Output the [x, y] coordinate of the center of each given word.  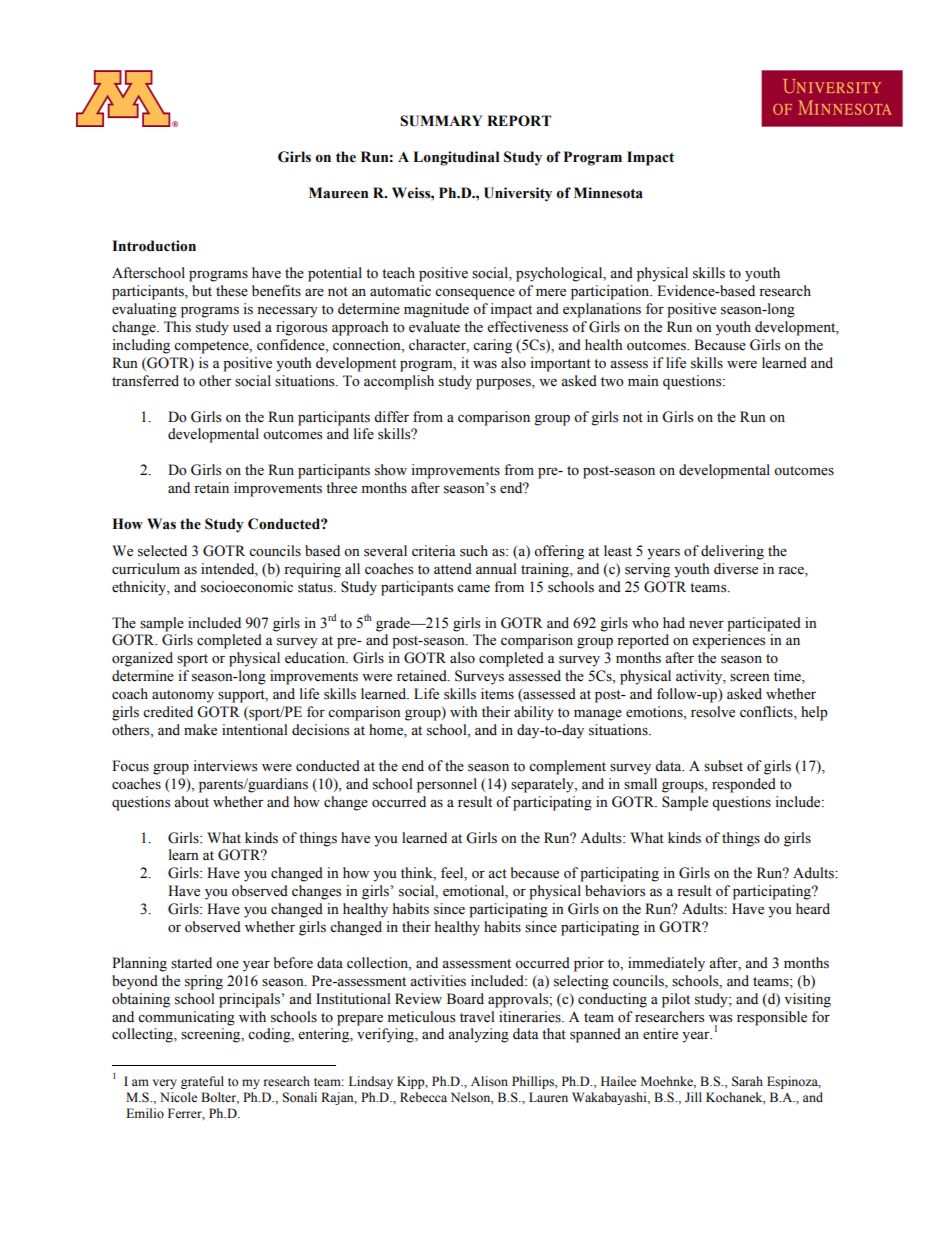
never [706, 625]
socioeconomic [247, 587]
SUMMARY [441, 121]
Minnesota [608, 193]
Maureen [338, 193]
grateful [202, 1082]
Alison [489, 1081]
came [473, 589]
